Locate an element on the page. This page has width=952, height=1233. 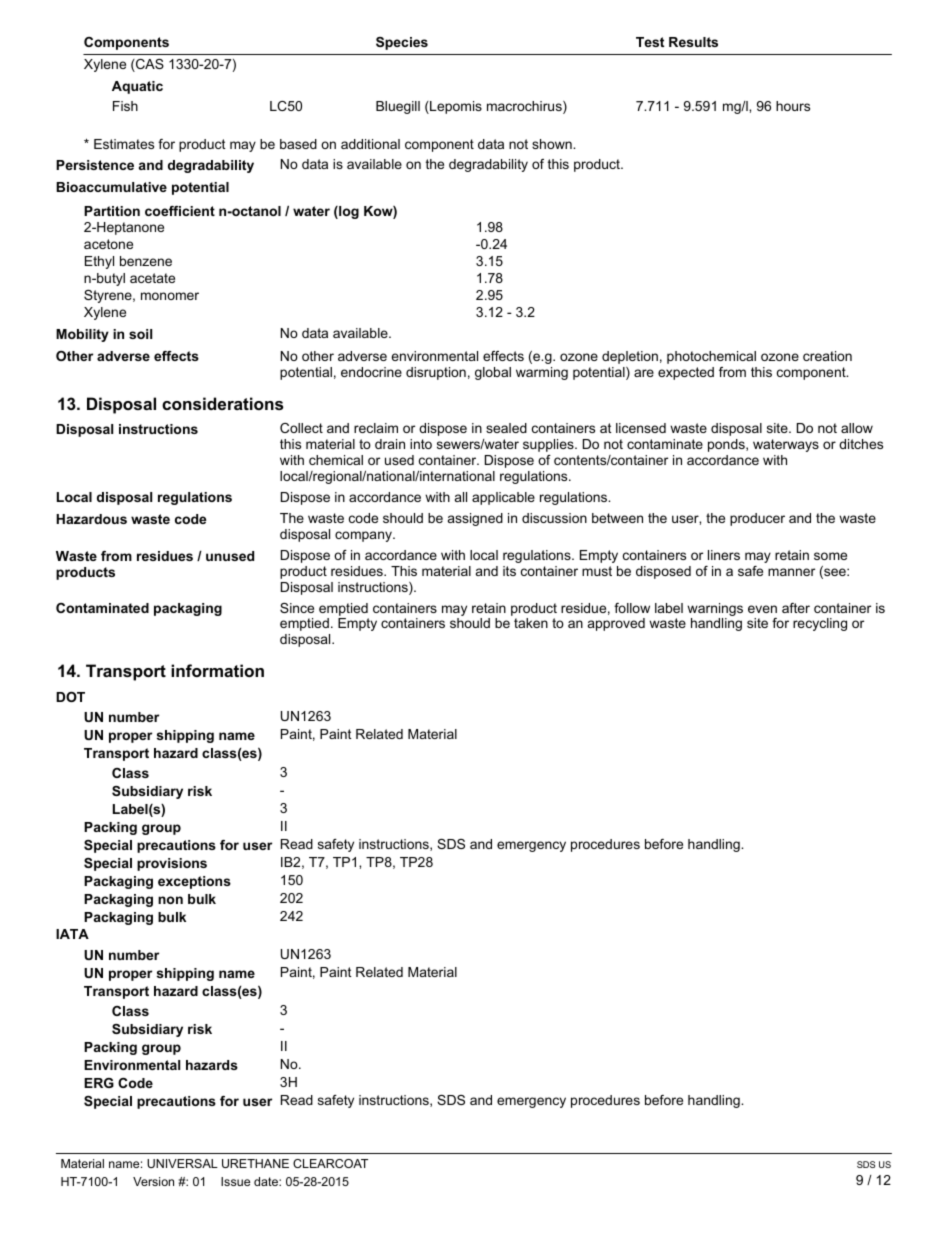
Species is located at coordinates (402, 43).
